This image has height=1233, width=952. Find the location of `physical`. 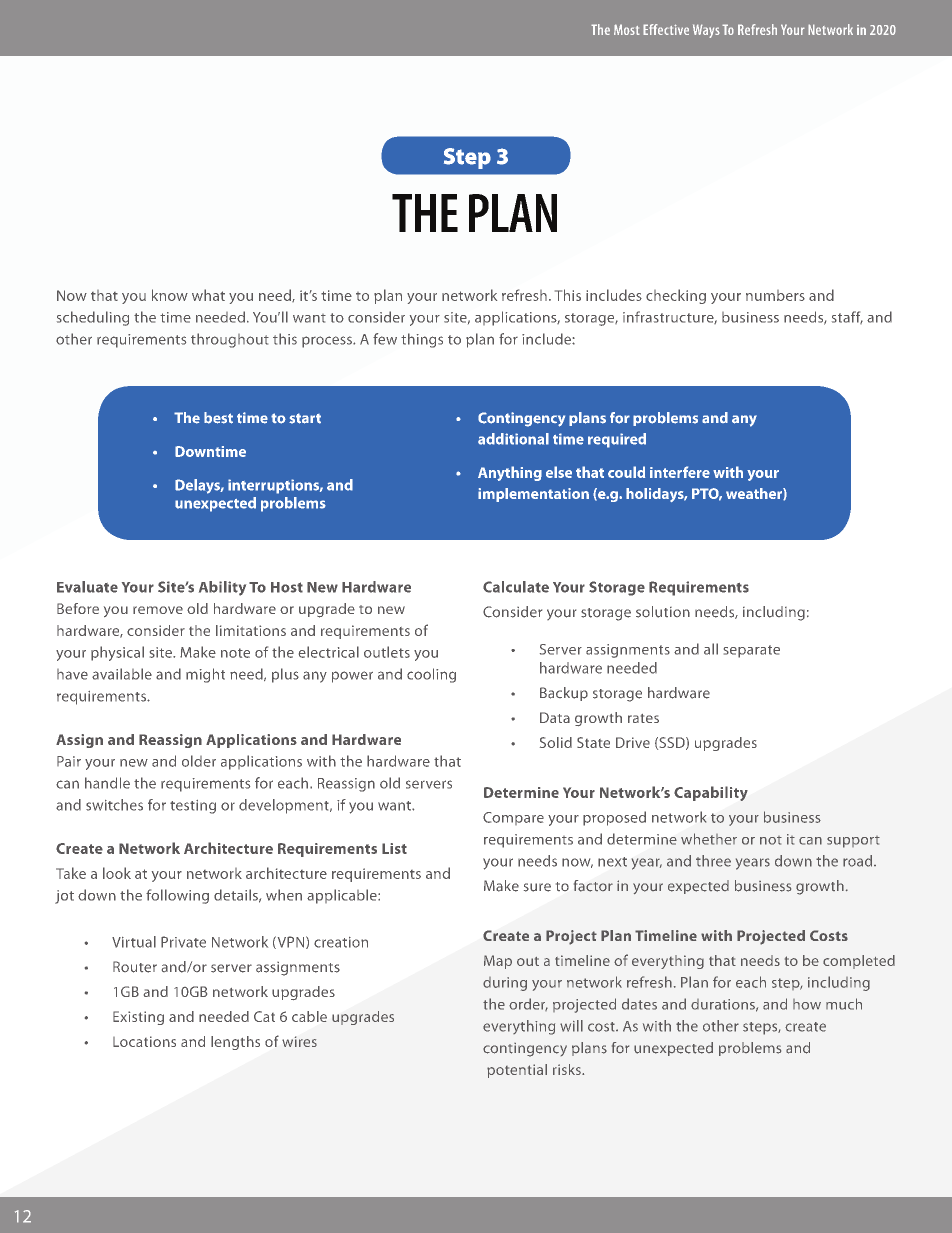

physical is located at coordinates (117, 653).
